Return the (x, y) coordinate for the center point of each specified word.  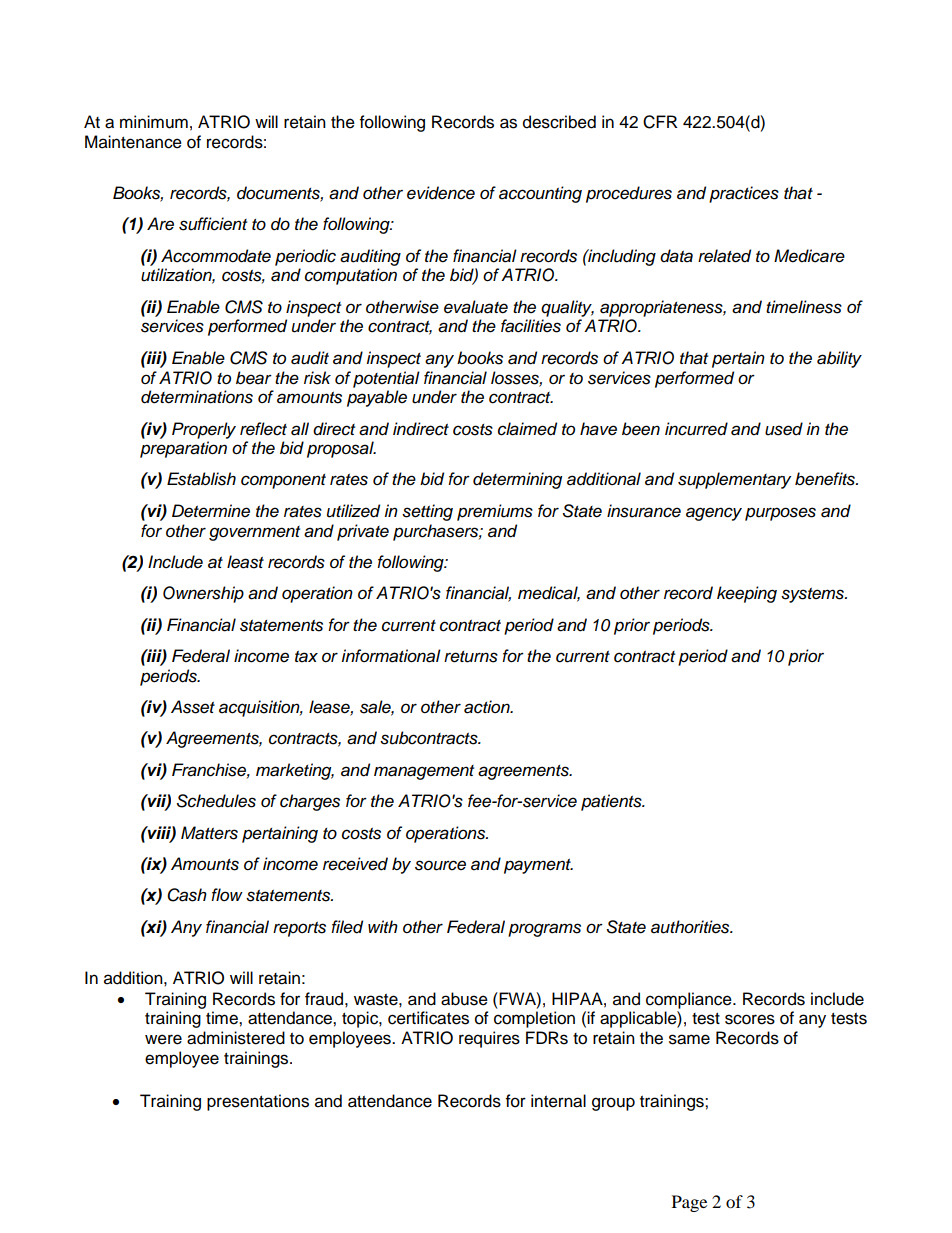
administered (236, 1038)
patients (612, 802)
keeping (747, 594)
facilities (531, 326)
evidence (441, 193)
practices (744, 194)
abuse (464, 999)
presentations (258, 1102)
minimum (154, 122)
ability (839, 359)
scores (750, 1019)
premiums (495, 512)
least (245, 562)
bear (254, 378)
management (424, 772)
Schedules (216, 801)
